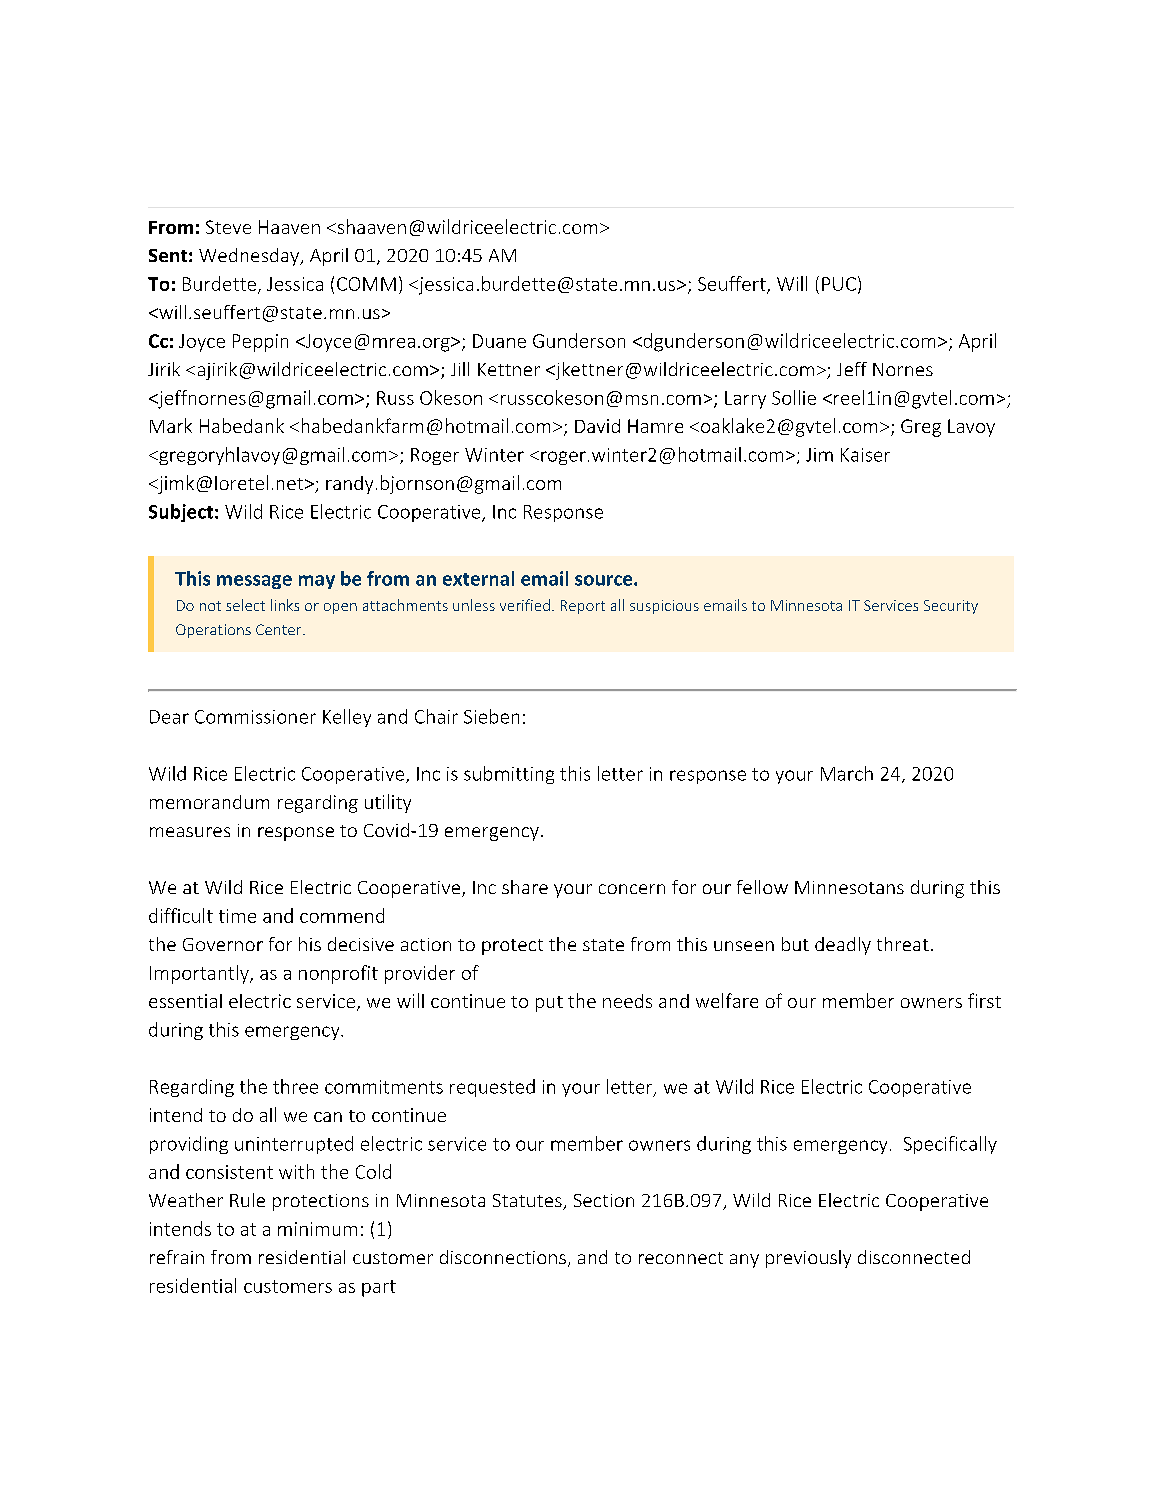  I want to click on March, so click(847, 773).
